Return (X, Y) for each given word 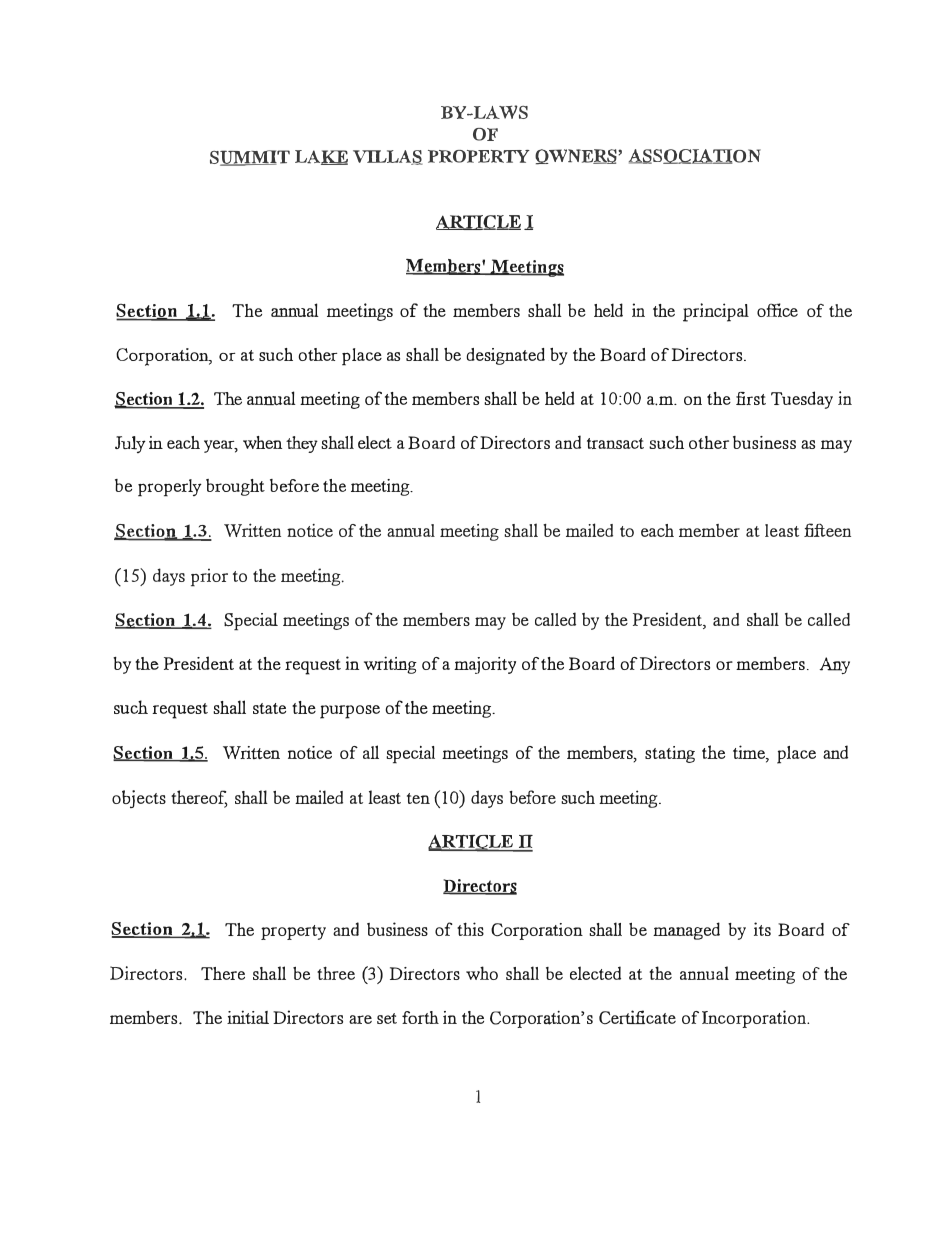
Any (835, 665)
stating (670, 754)
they (302, 444)
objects (139, 799)
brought (235, 487)
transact (615, 443)
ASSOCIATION (695, 156)
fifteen (827, 530)
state (269, 708)
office (777, 310)
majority (485, 665)
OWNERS (577, 157)
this (470, 929)
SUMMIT (250, 158)
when (262, 442)
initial (248, 1017)
